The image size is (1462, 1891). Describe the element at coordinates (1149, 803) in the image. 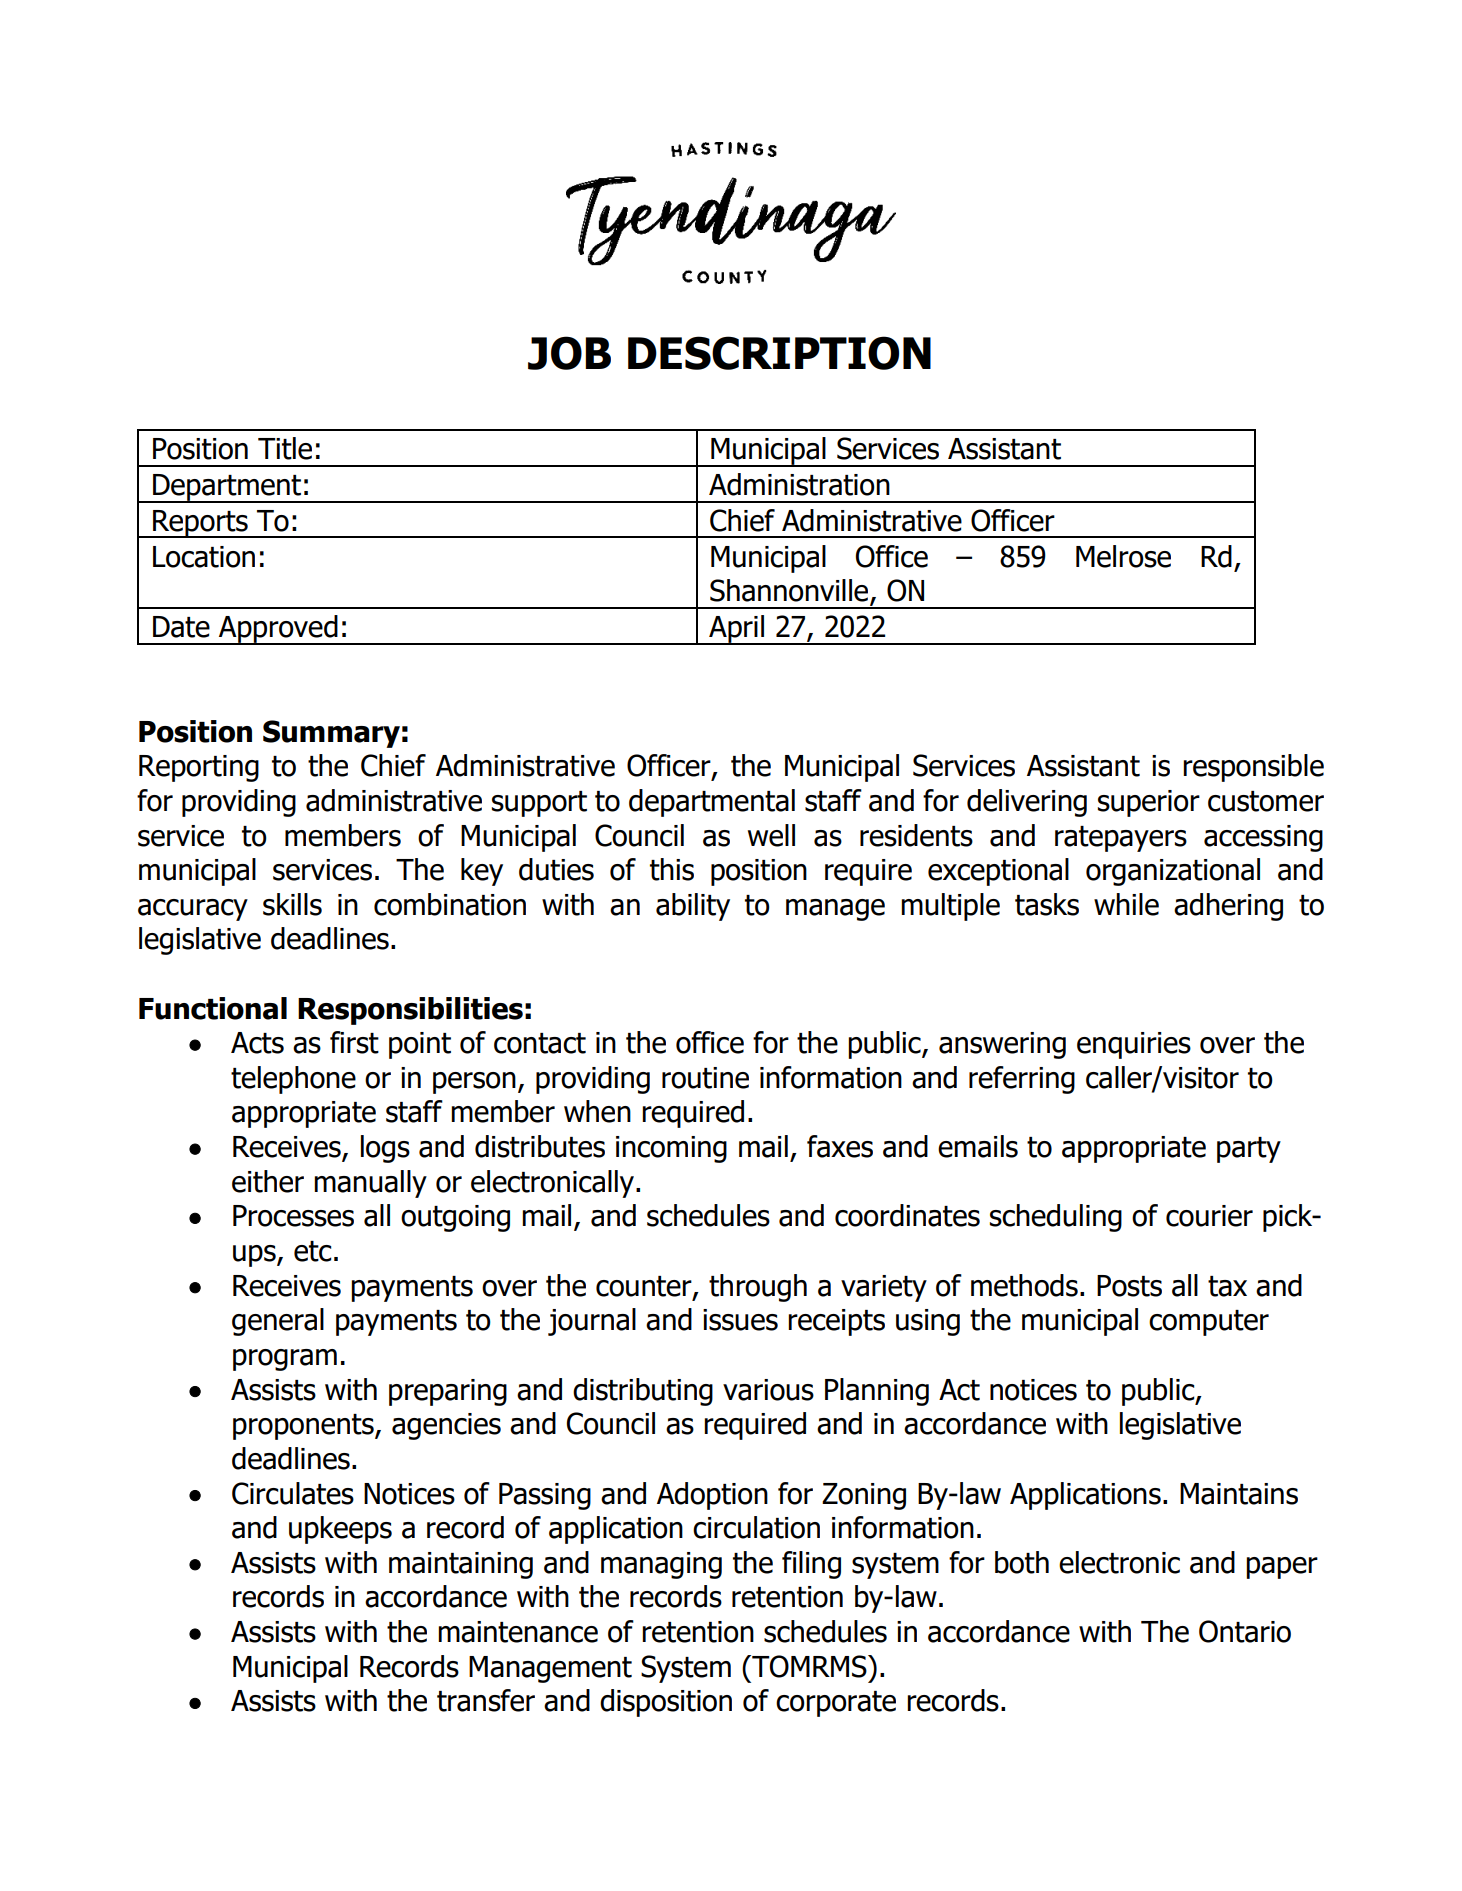

I see `superior` at that location.
